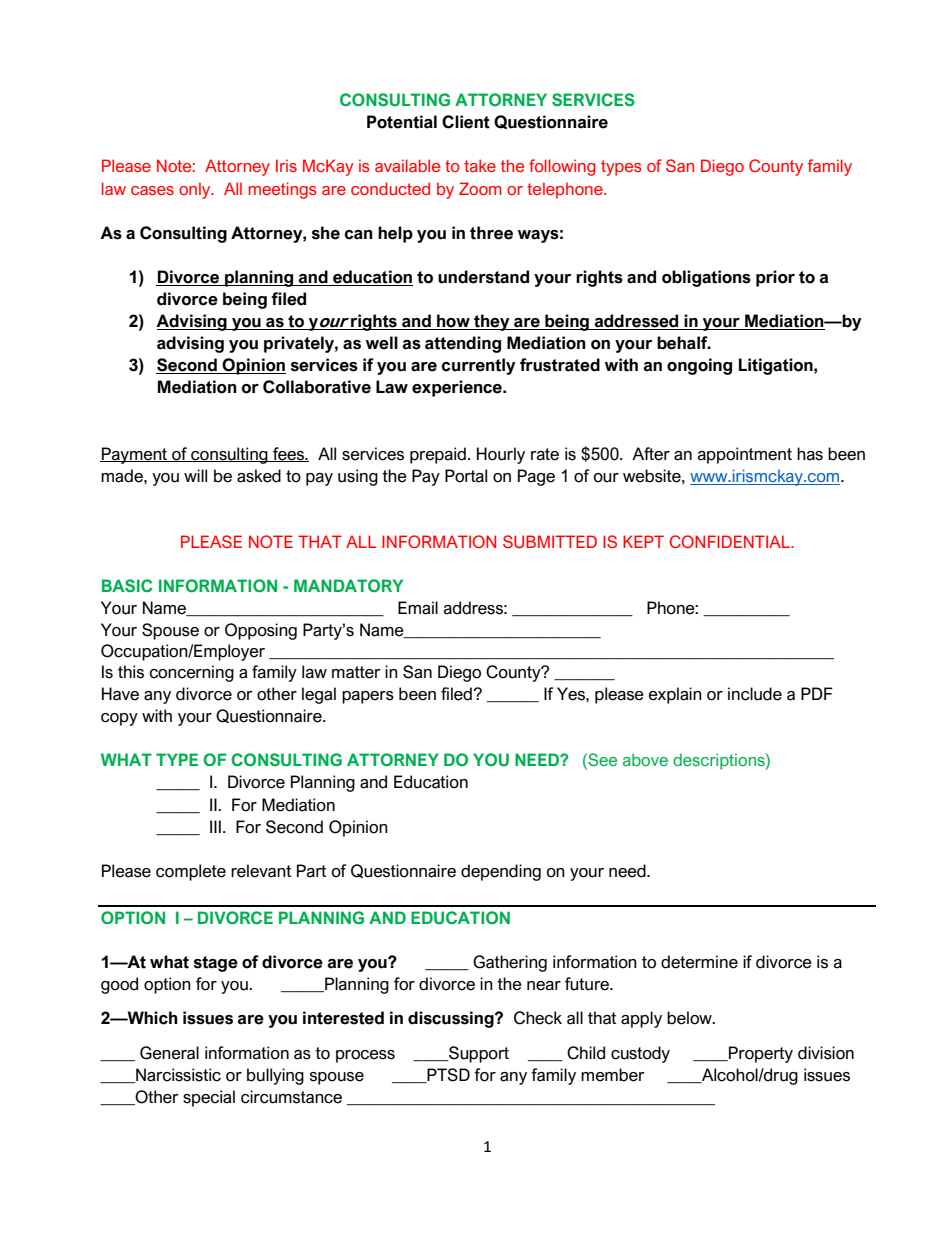 The height and width of the screenshot is (1233, 952). Describe the element at coordinates (480, 165) in the screenshot. I see `take` at that location.
